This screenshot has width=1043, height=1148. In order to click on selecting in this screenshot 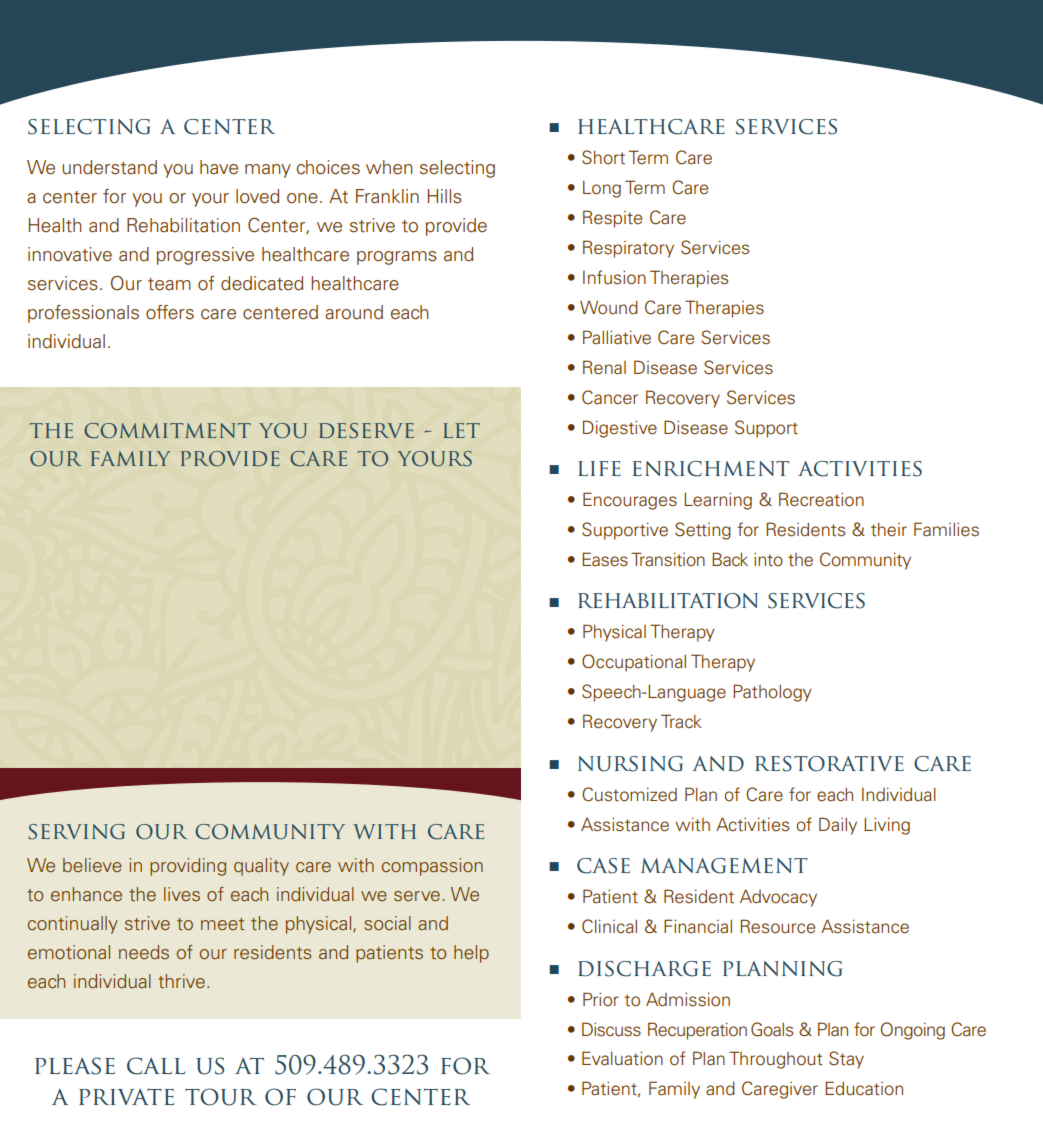, I will do `click(457, 169)`.
